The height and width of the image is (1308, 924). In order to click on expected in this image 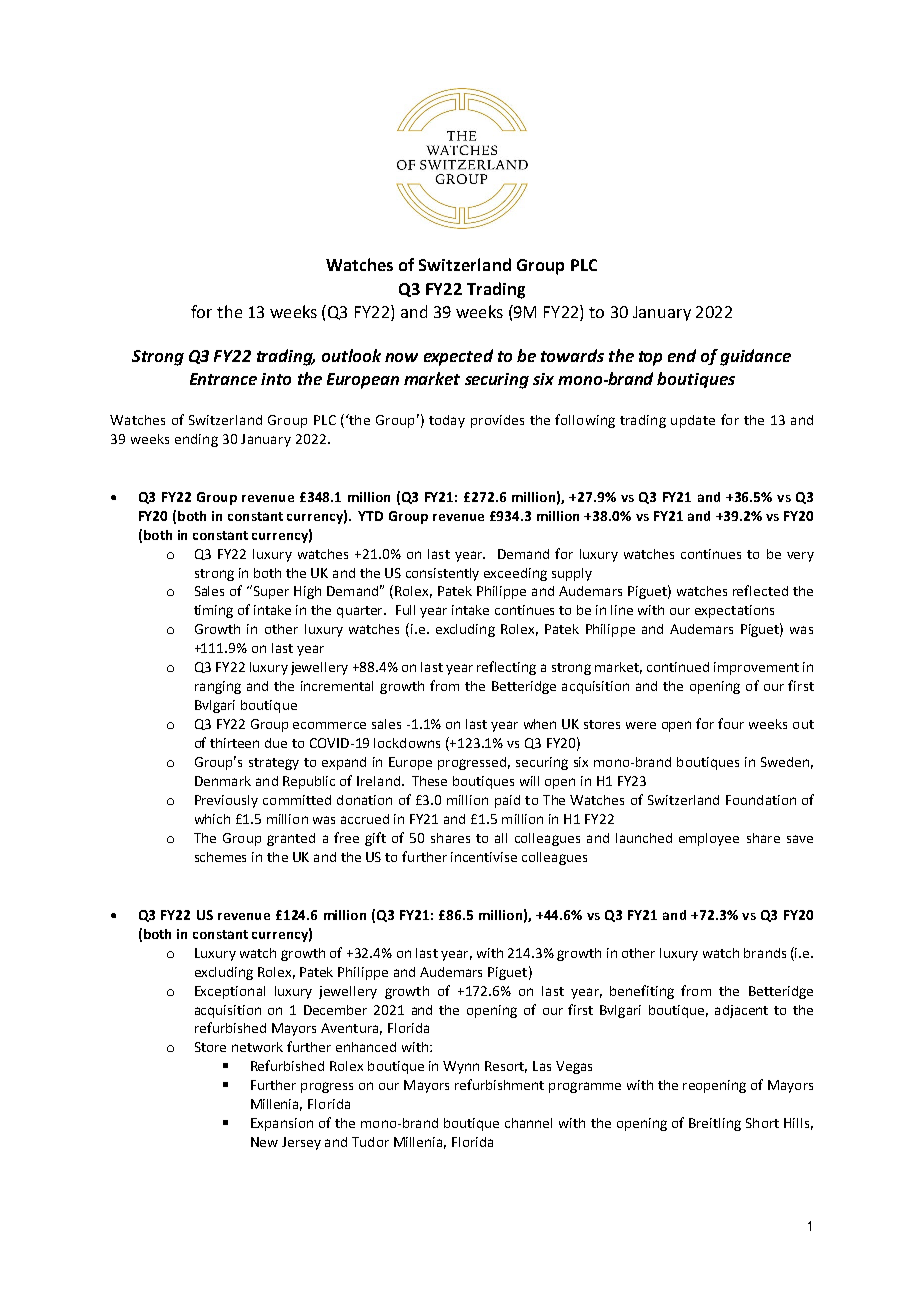, I will do `click(458, 357)`.
